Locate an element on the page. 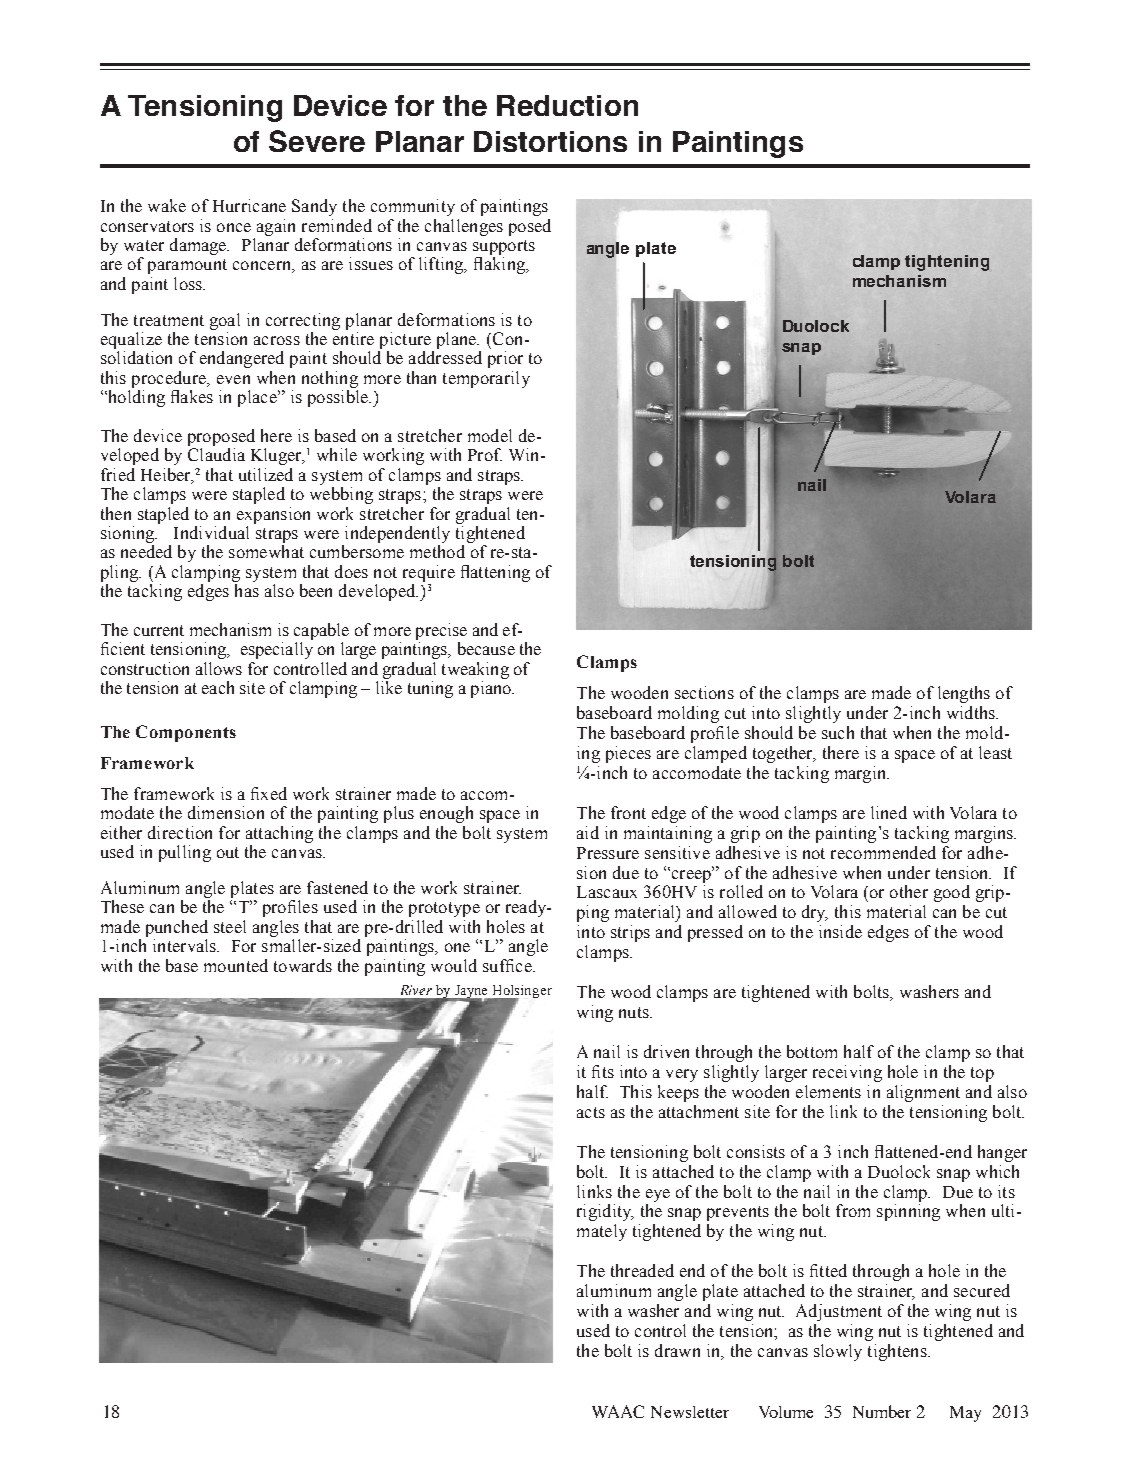 The width and height of the page is (1130, 1462). tweaking is located at coordinates (475, 670).
